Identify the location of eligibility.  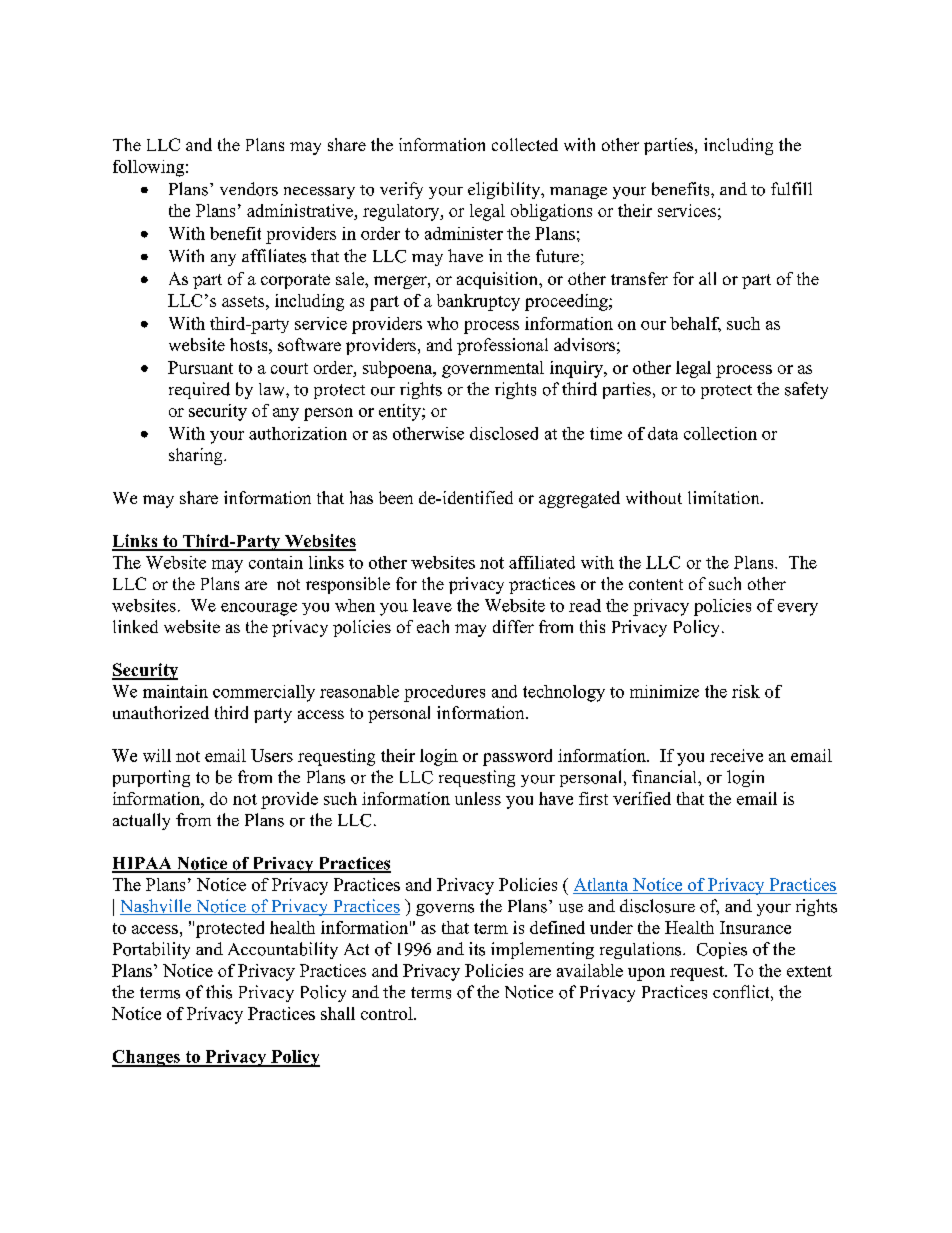
(505, 190).
